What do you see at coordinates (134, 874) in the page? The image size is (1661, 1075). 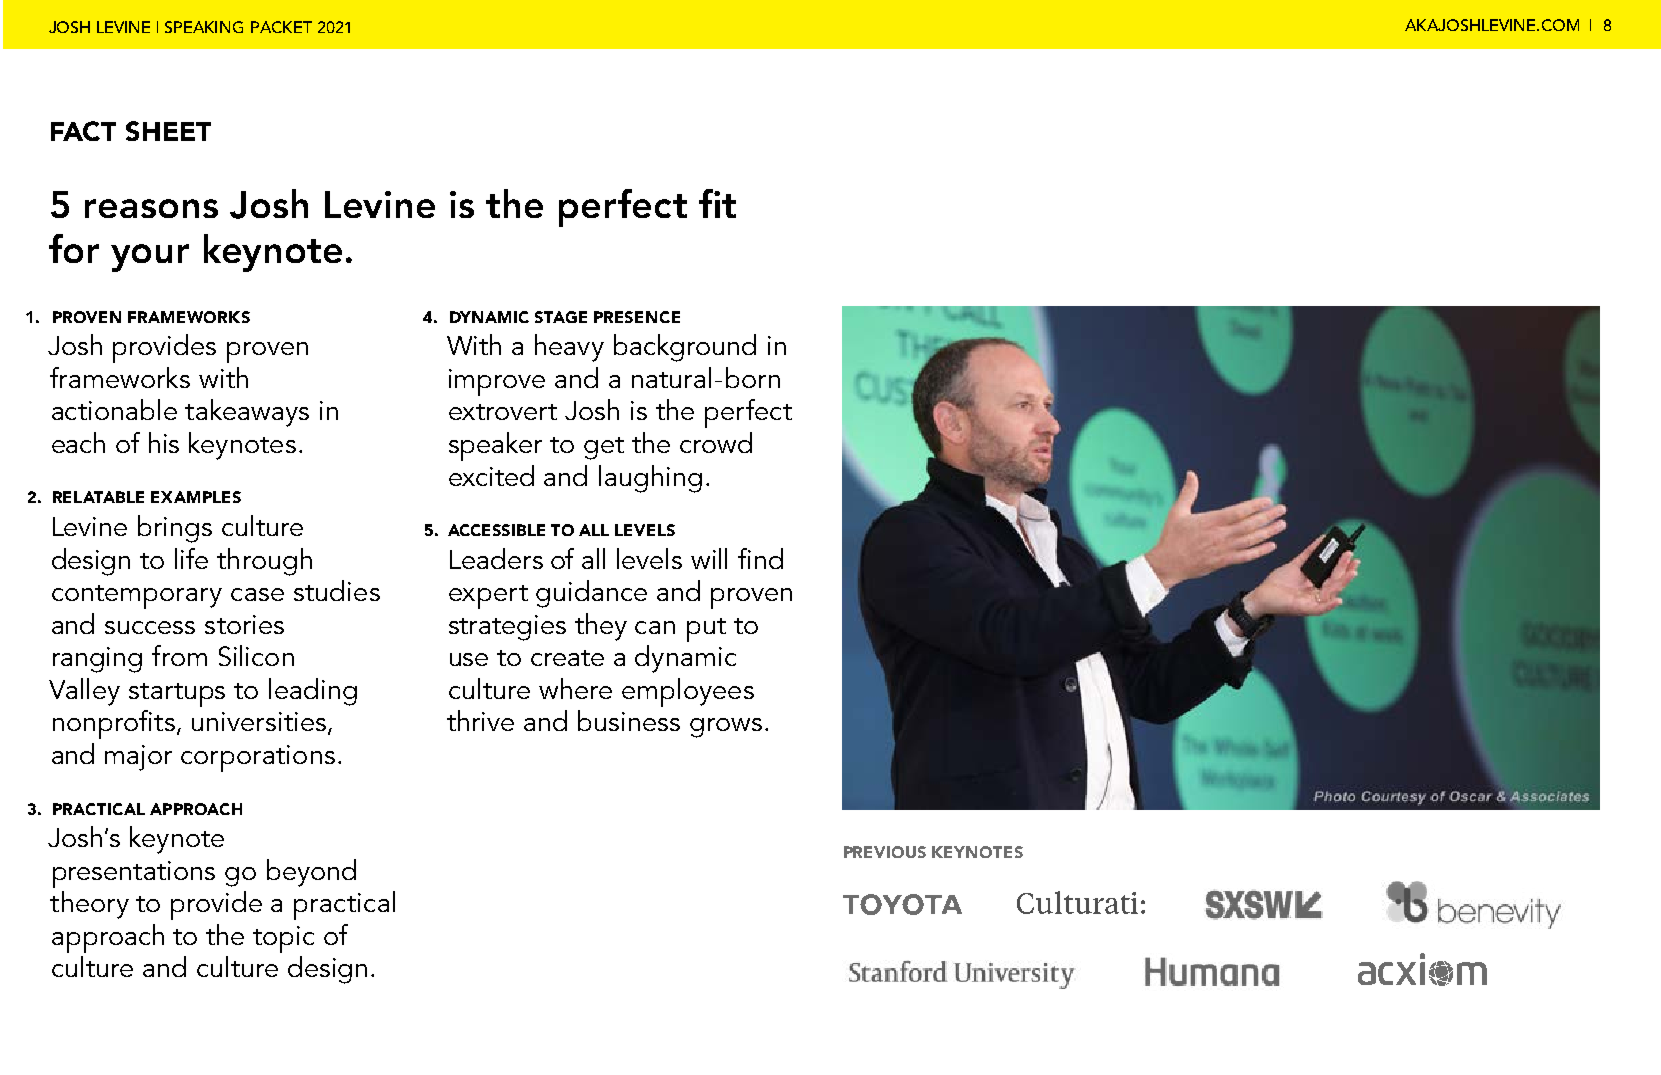 I see `presentations` at bounding box center [134, 874].
